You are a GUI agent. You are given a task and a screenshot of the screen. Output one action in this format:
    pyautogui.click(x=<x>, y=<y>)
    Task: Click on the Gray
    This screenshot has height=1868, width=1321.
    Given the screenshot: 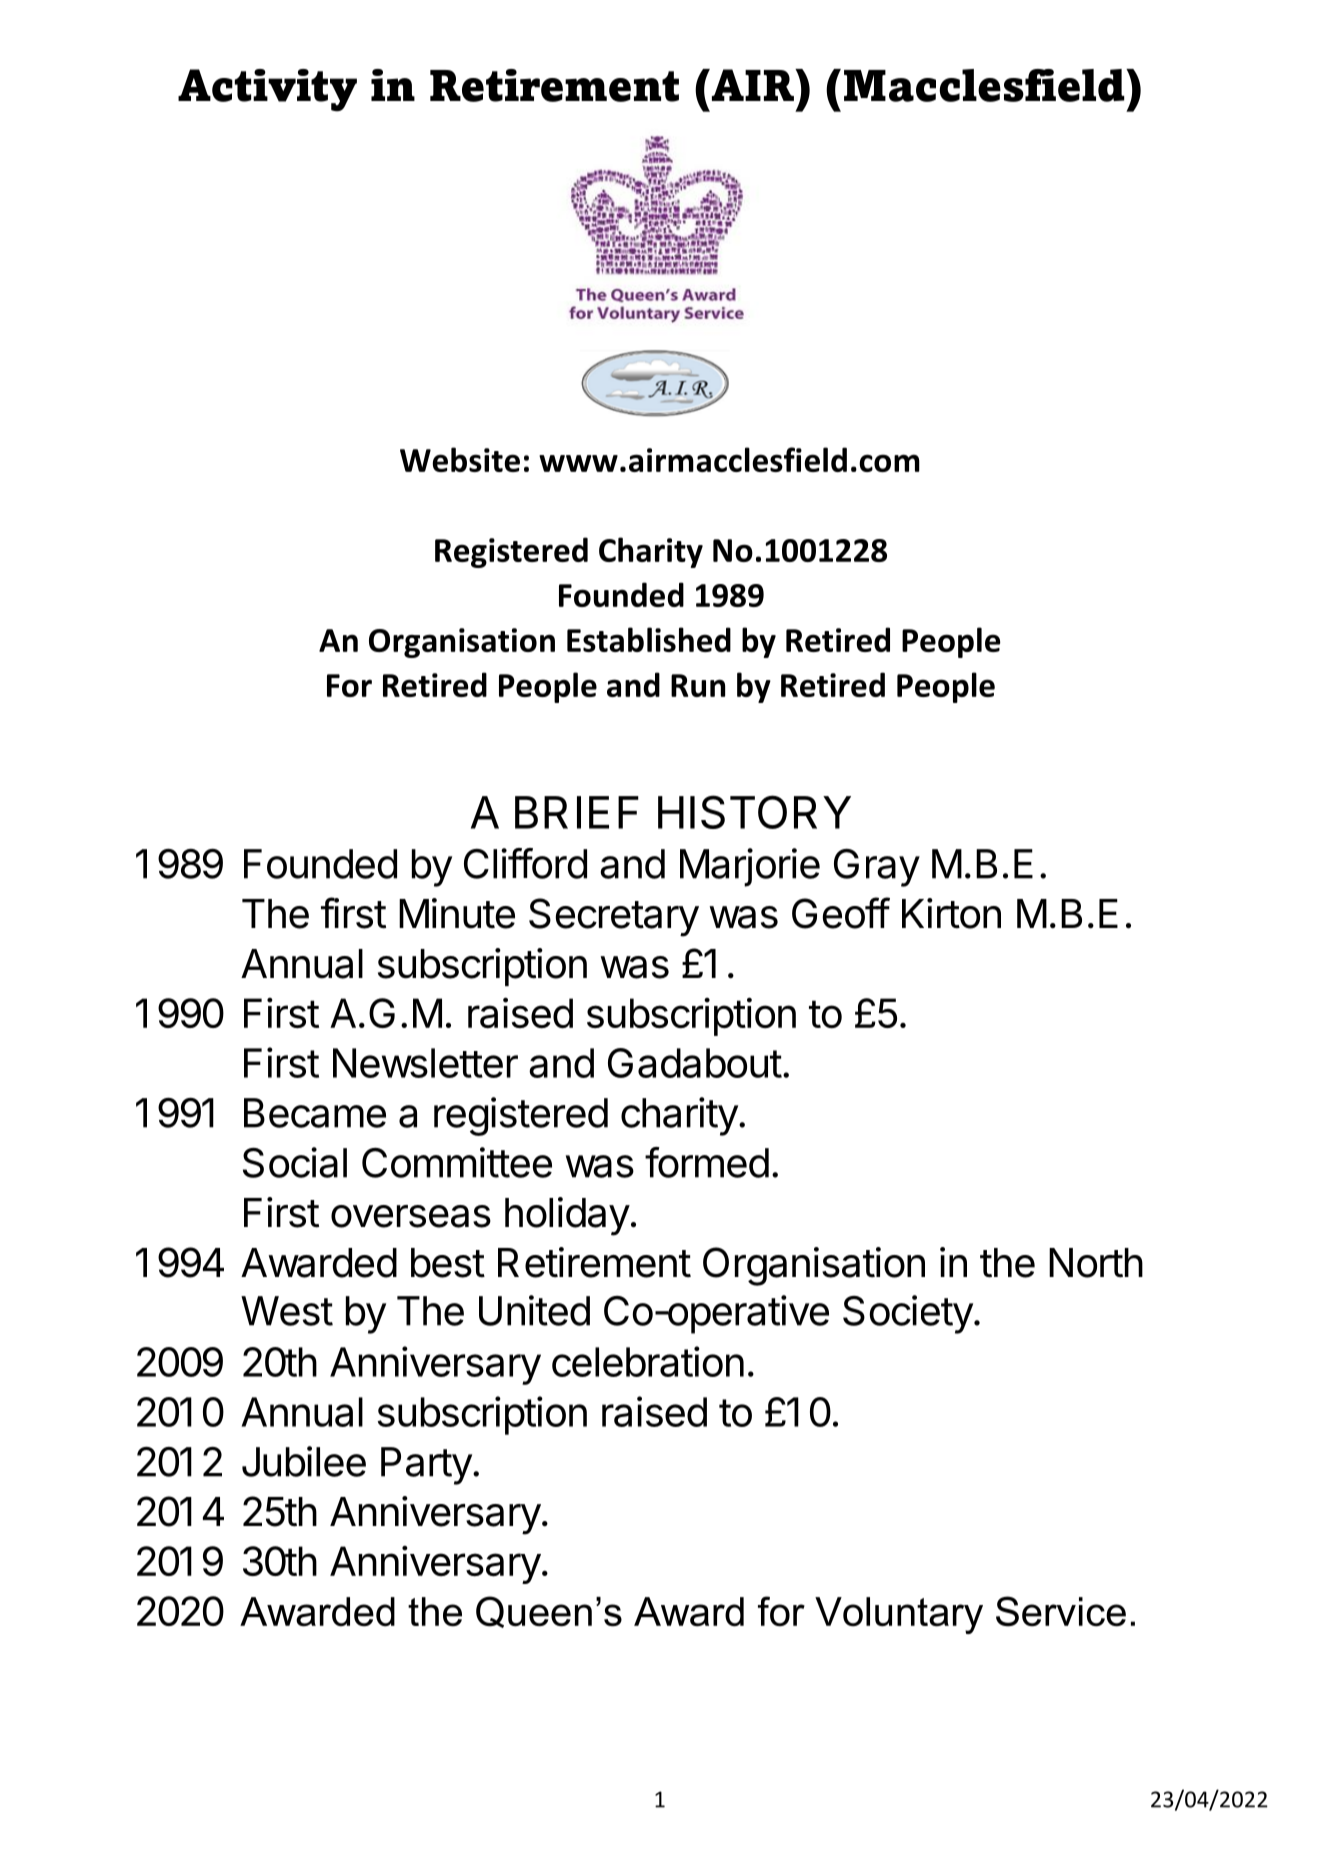 What is the action you would take?
    pyautogui.click(x=877, y=868)
